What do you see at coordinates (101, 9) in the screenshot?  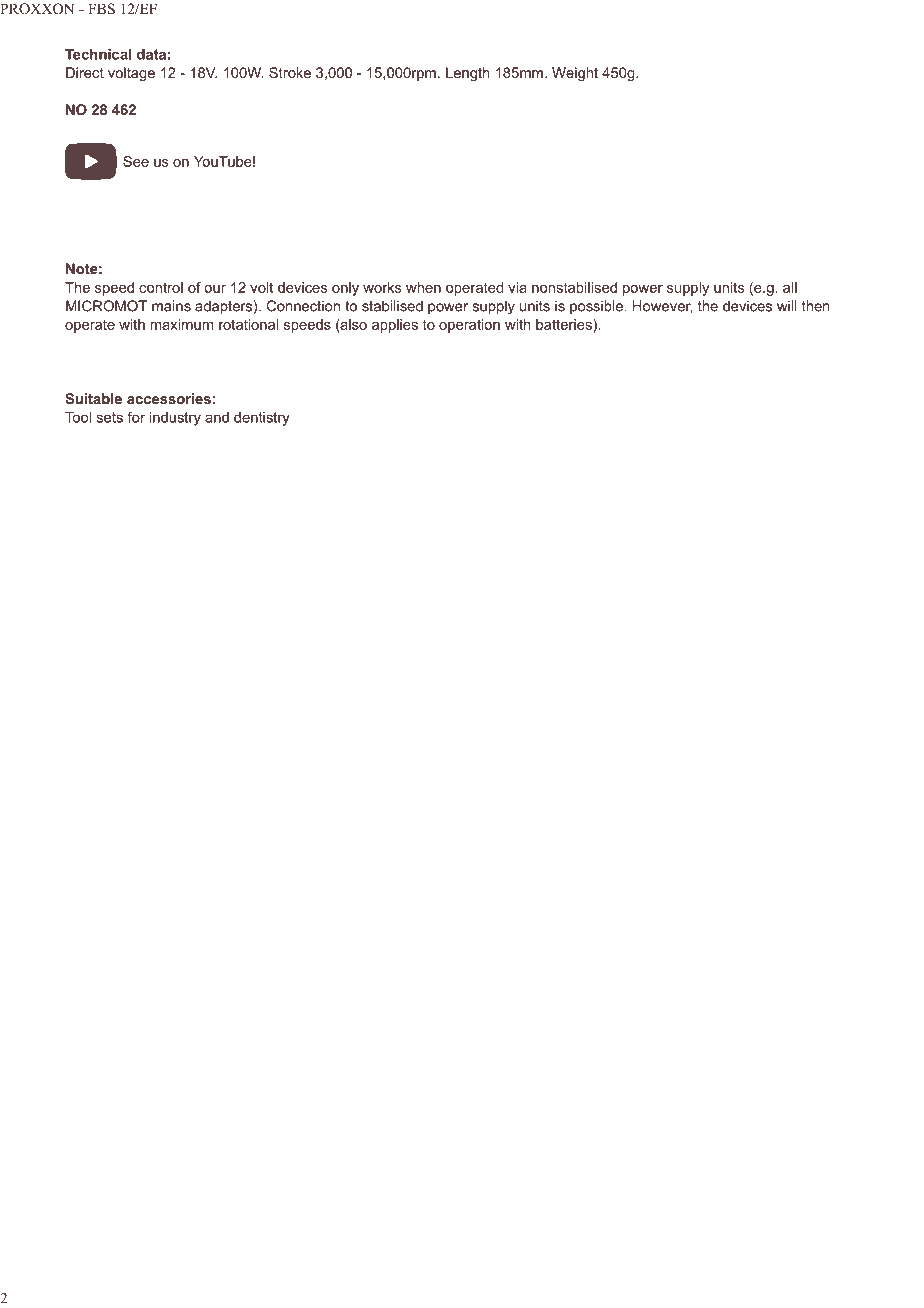 I see `FBS` at bounding box center [101, 9].
